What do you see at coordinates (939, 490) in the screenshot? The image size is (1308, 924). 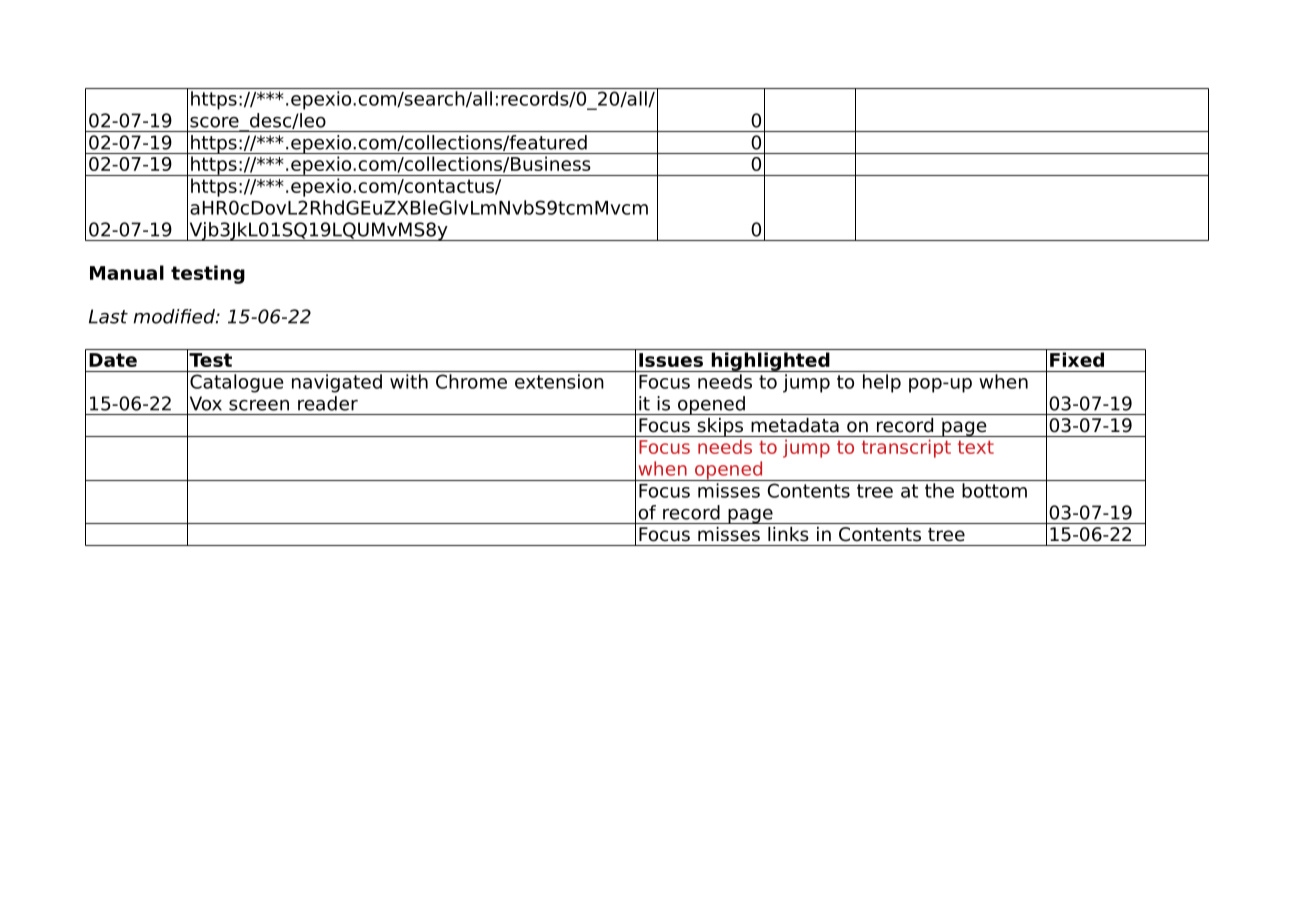 I see `the` at bounding box center [939, 490].
